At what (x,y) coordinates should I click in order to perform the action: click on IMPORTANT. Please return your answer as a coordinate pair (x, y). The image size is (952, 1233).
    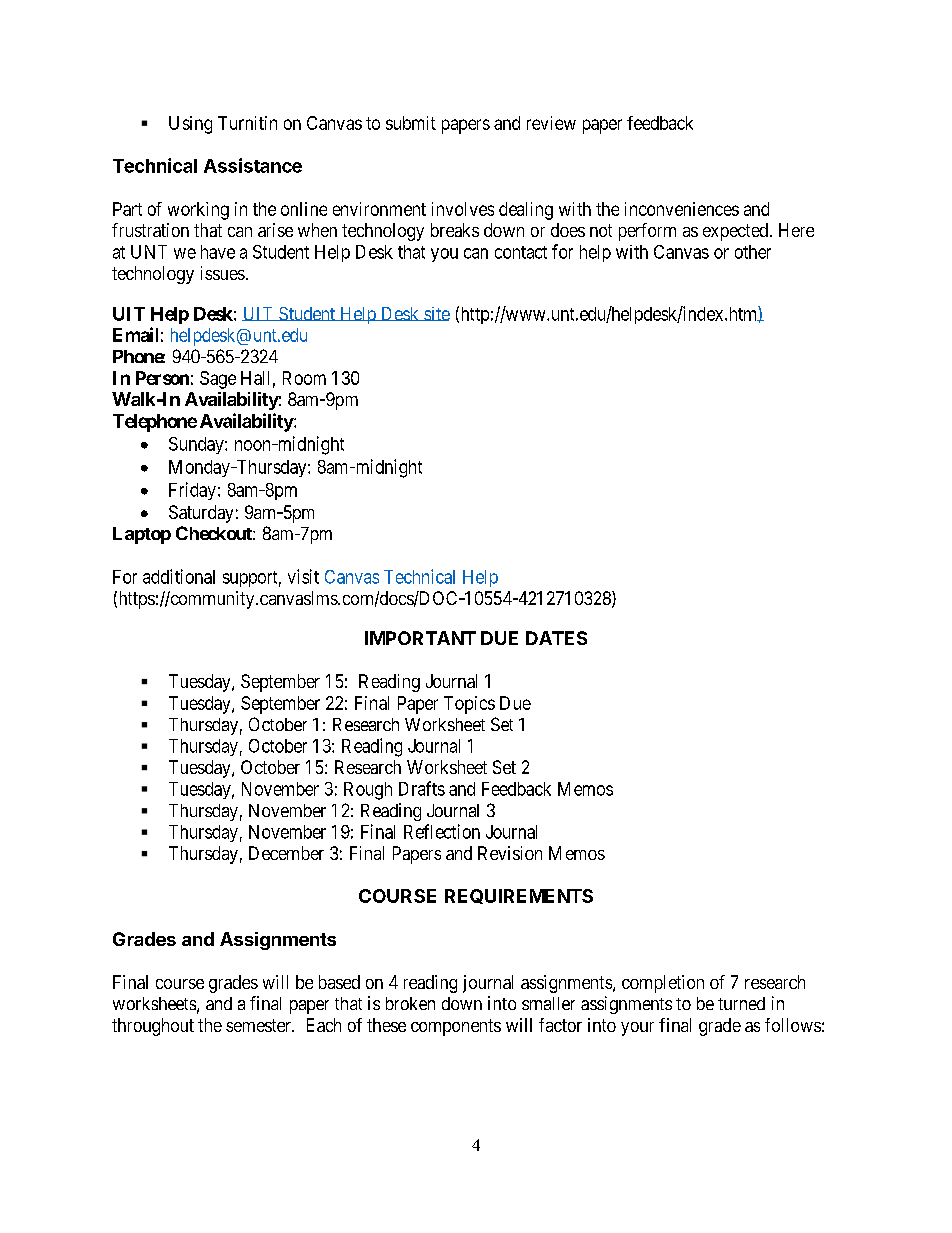
    Looking at the image, I should click on (420, 638).
